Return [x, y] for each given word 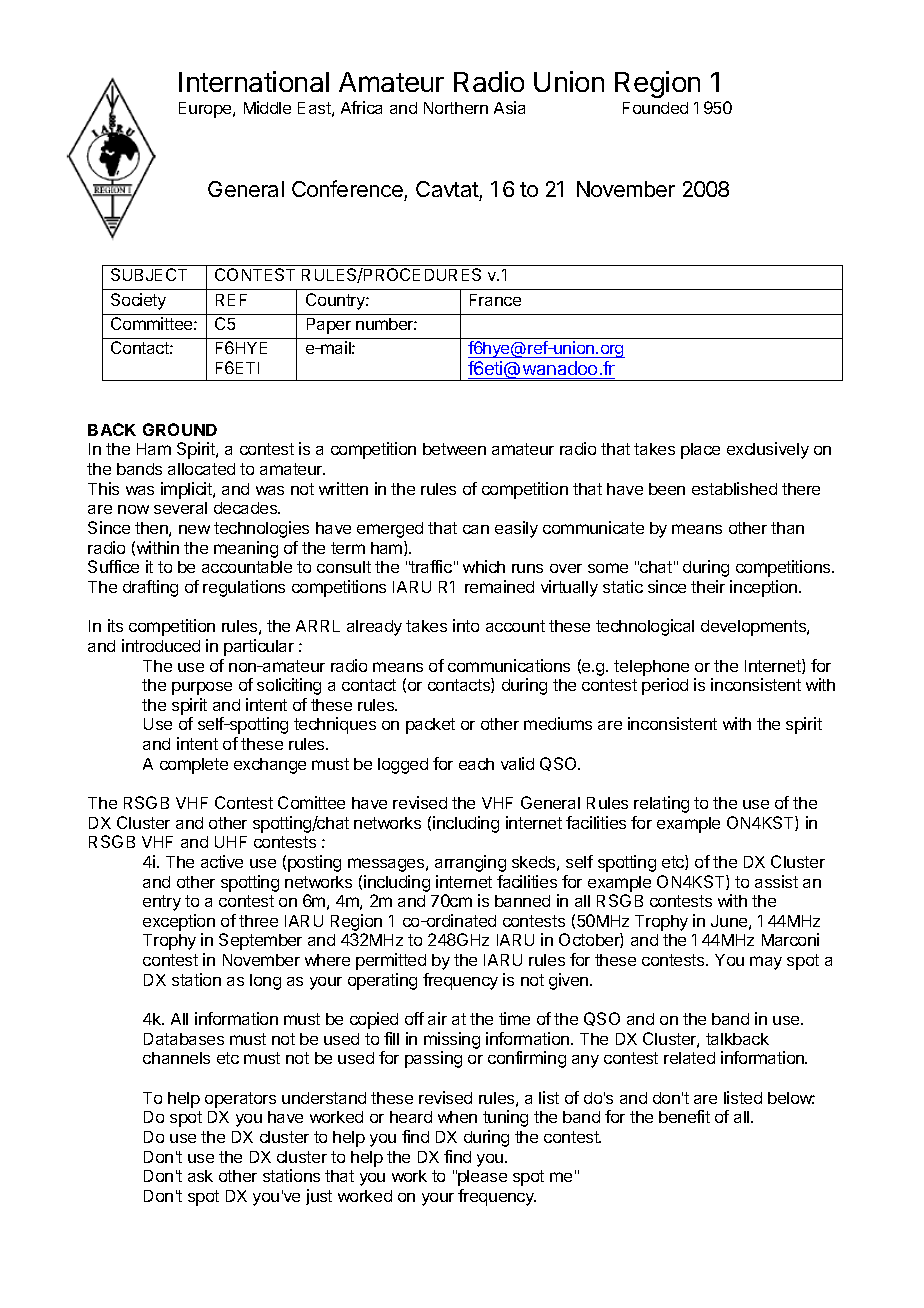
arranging [470, 863]
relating [661, 804]
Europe [206, 110]
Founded [655, 108]
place [700, 451]
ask [200, 1176]
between [454, 449]
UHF [231, 842]
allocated [201, 469]
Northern [456, 108]
